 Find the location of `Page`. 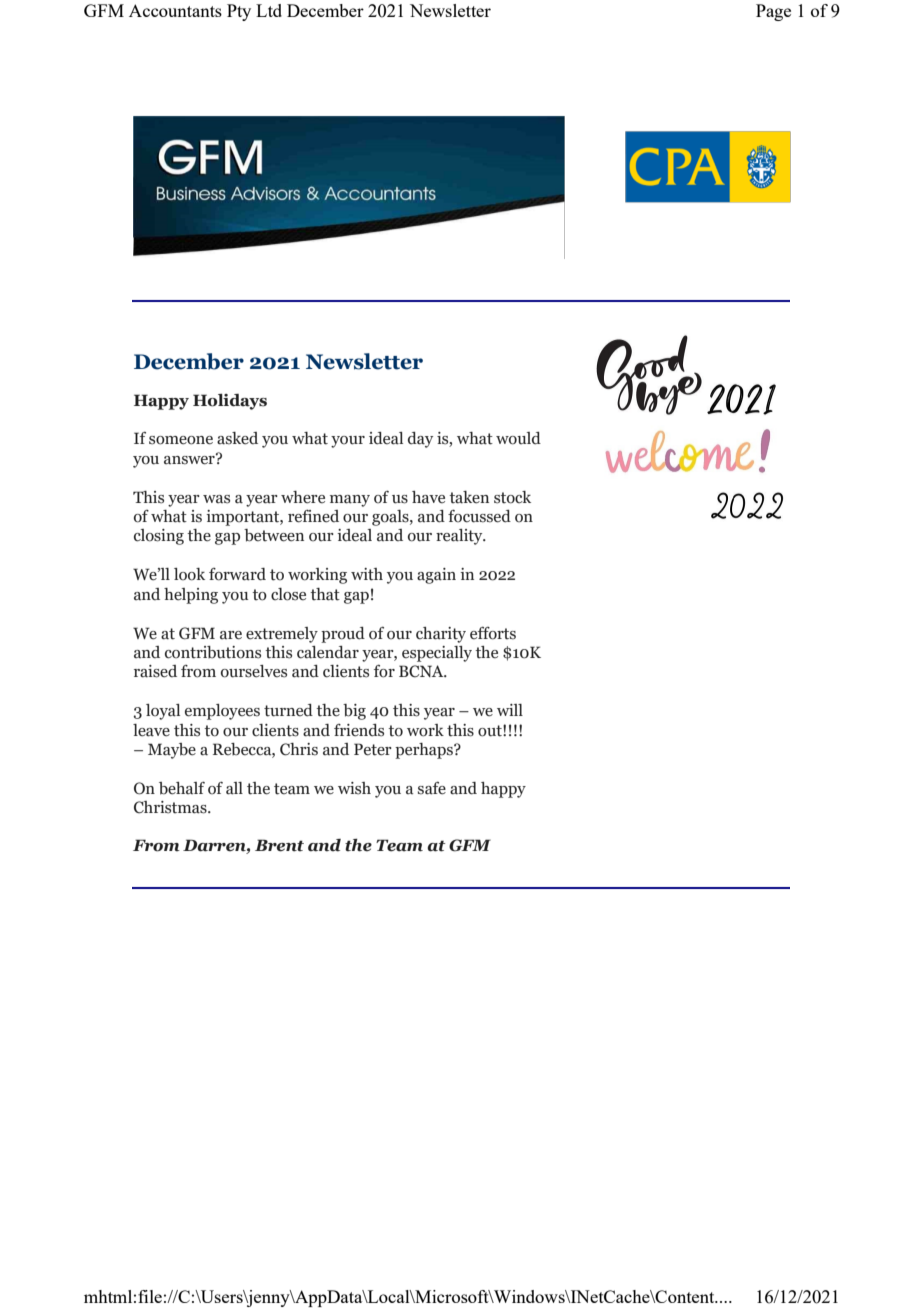

Page is located at coordinates (773, 12).
